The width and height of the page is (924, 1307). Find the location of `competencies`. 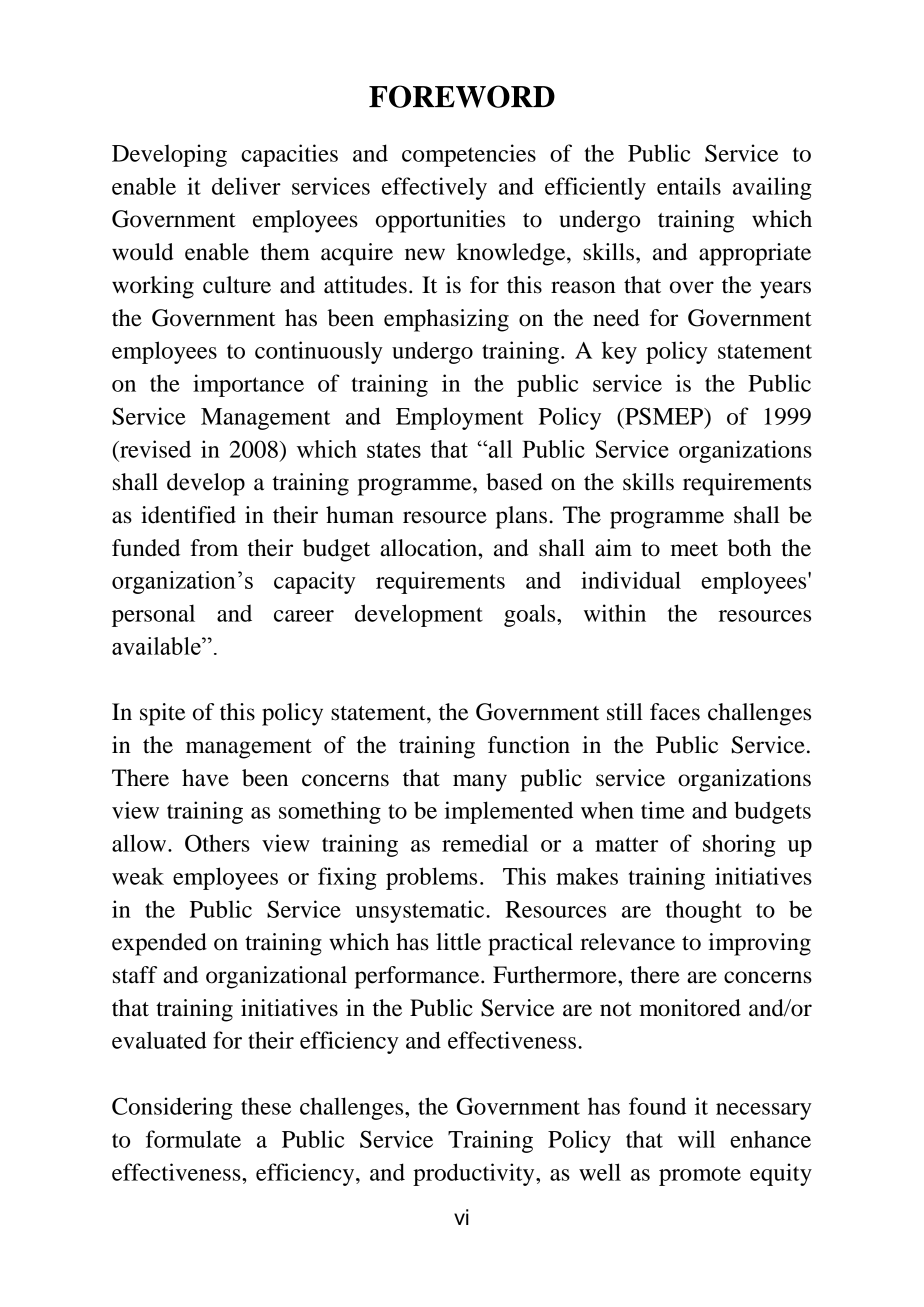

competencies is located at coordinates (469, 155).
